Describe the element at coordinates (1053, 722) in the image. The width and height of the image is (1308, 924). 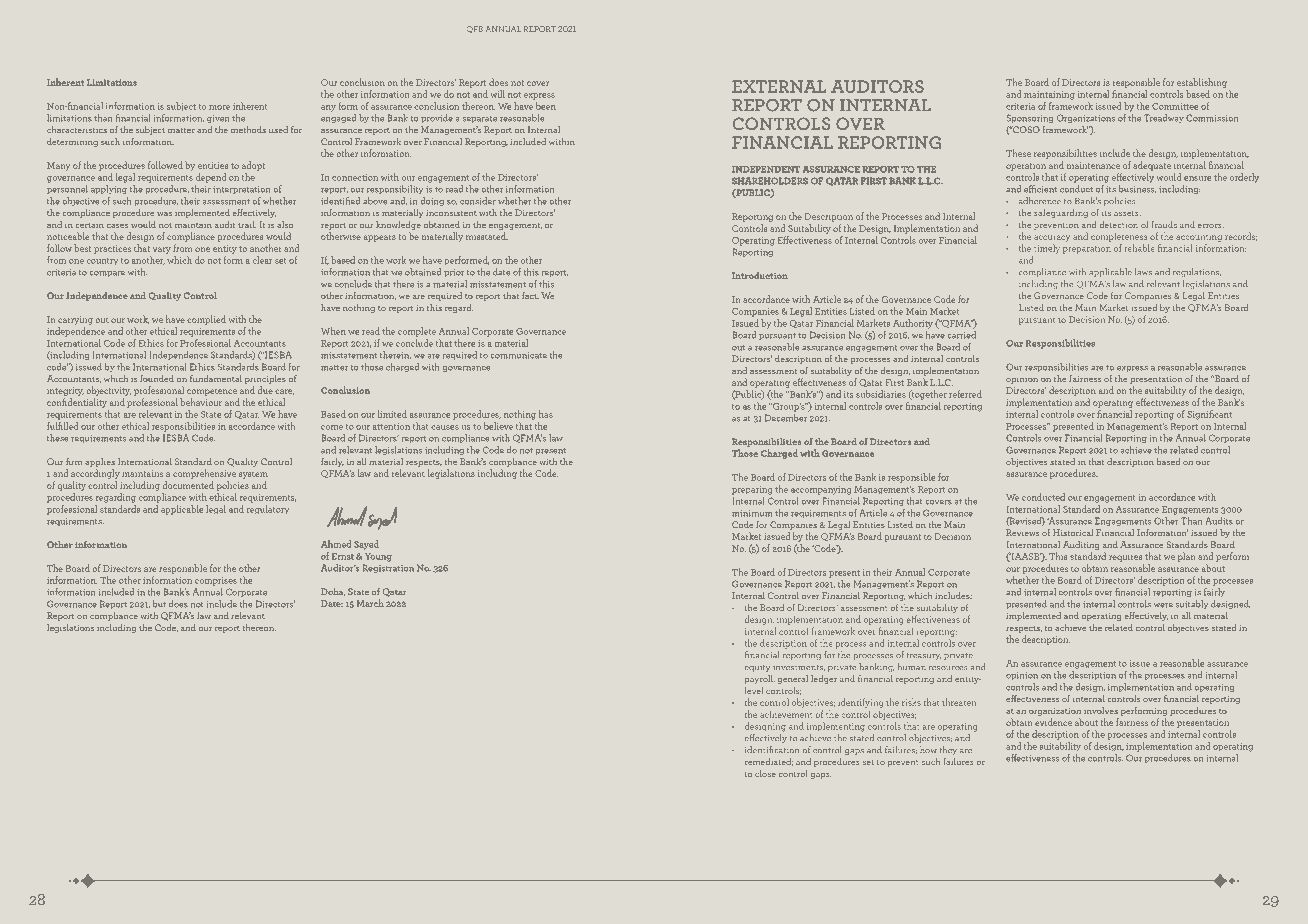
I see `evidence` at that location.
